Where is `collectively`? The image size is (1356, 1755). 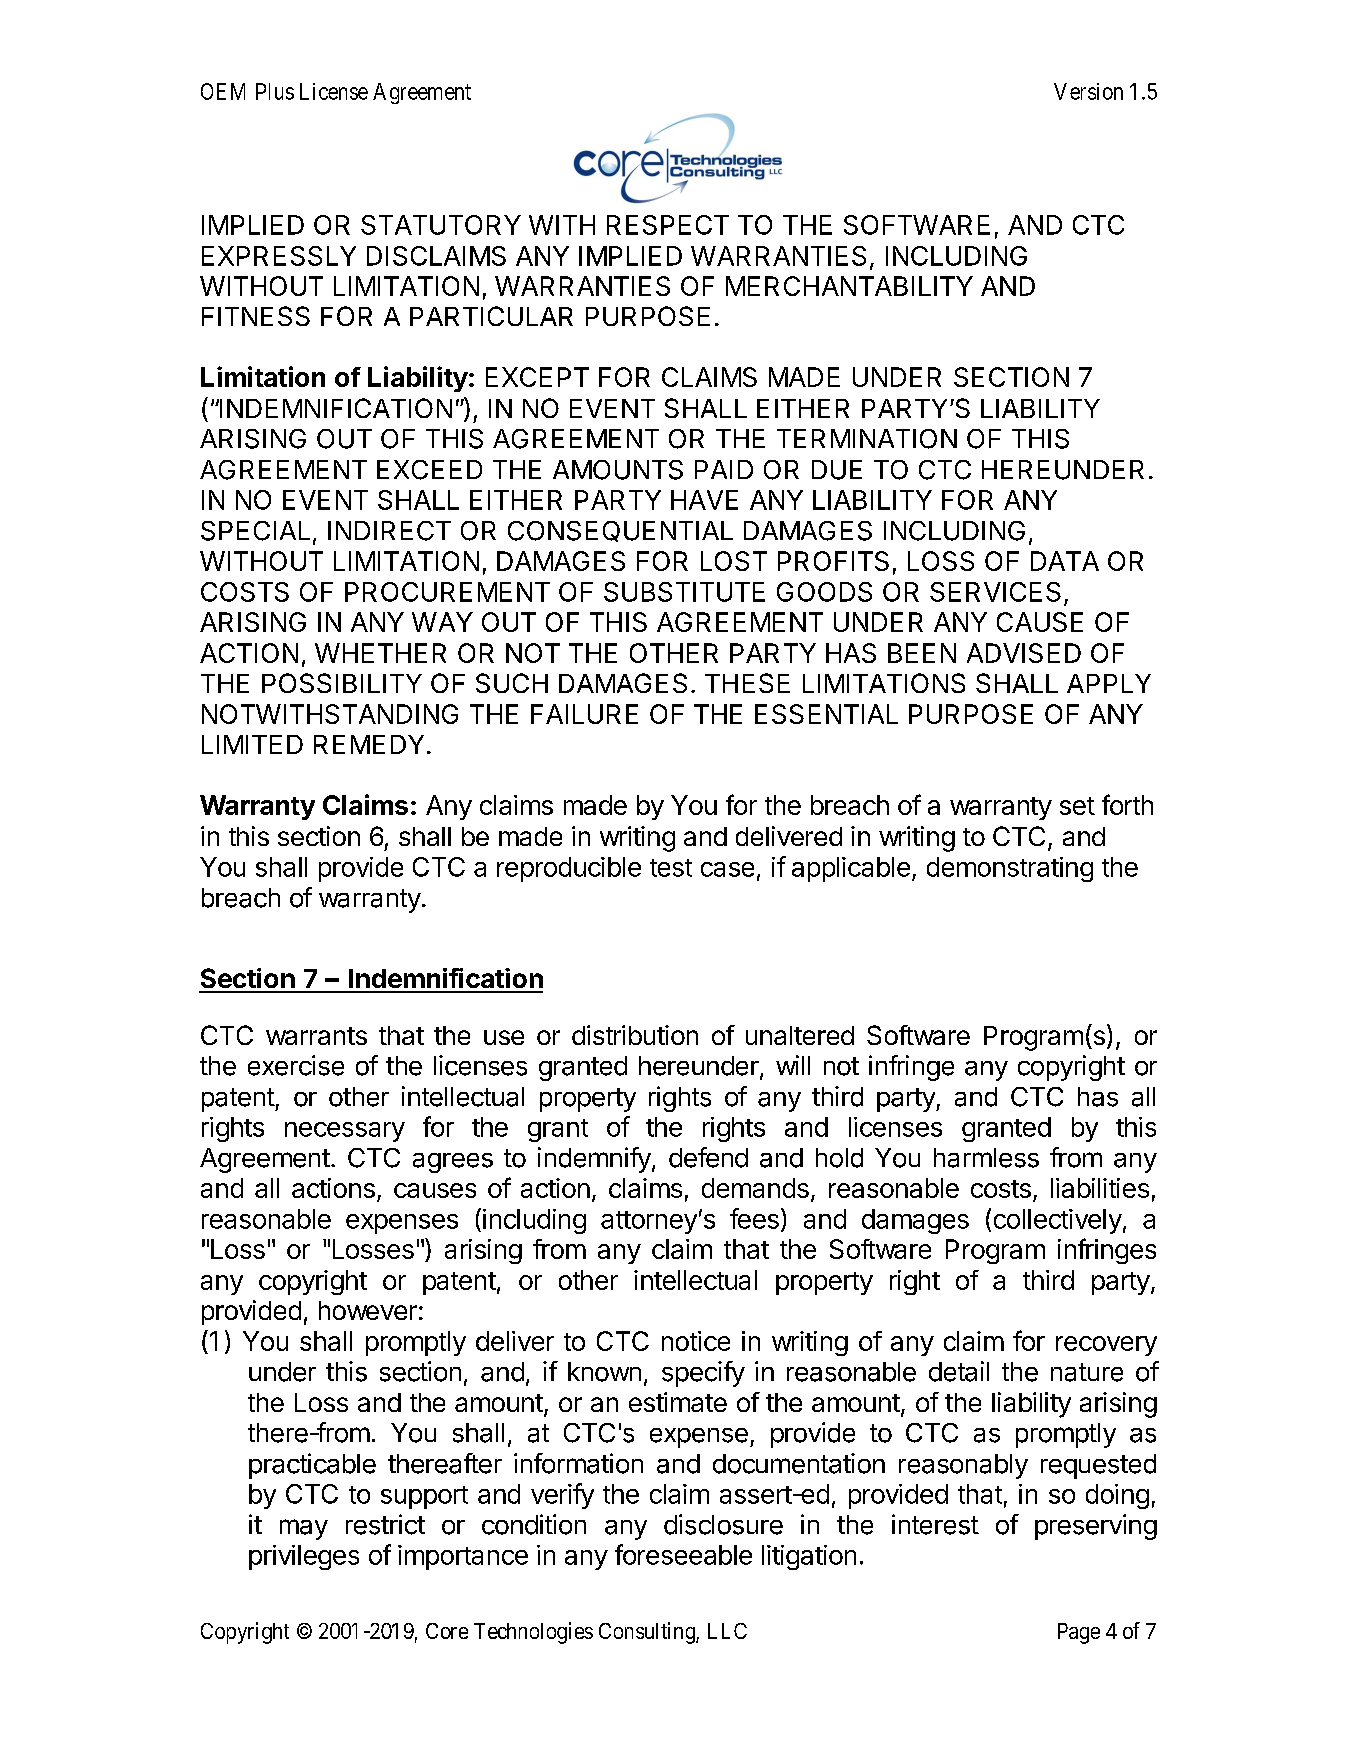
collectively is located at coordinates (1058, 1221).
